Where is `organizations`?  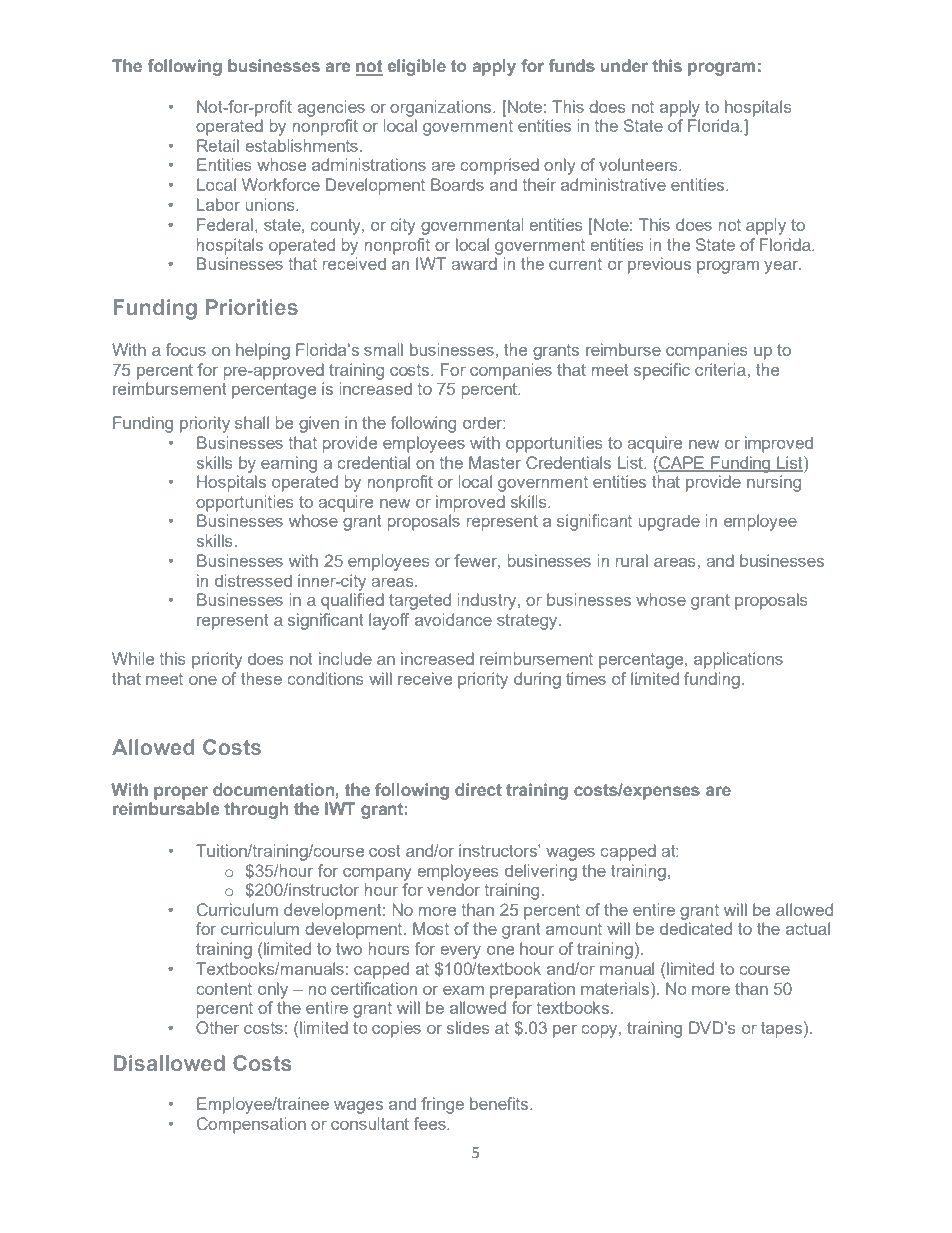 organizations is located at coordinates (442, 108).
